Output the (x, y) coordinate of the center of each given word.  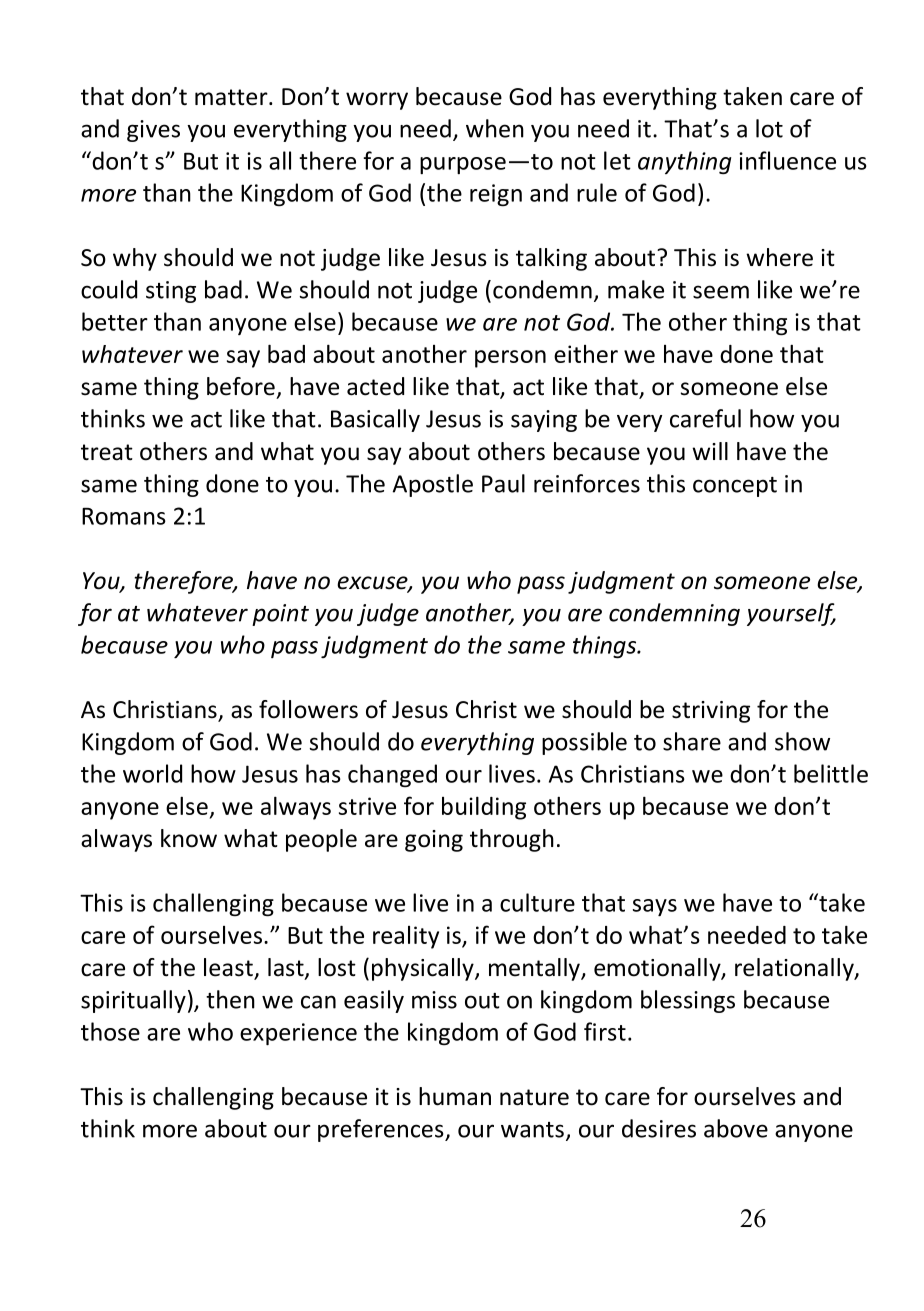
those (110, 1031)
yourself (791, 614)
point (280, 615)
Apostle (433, 485)
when (495, 128)
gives (153, 131)
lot (769, 128)
